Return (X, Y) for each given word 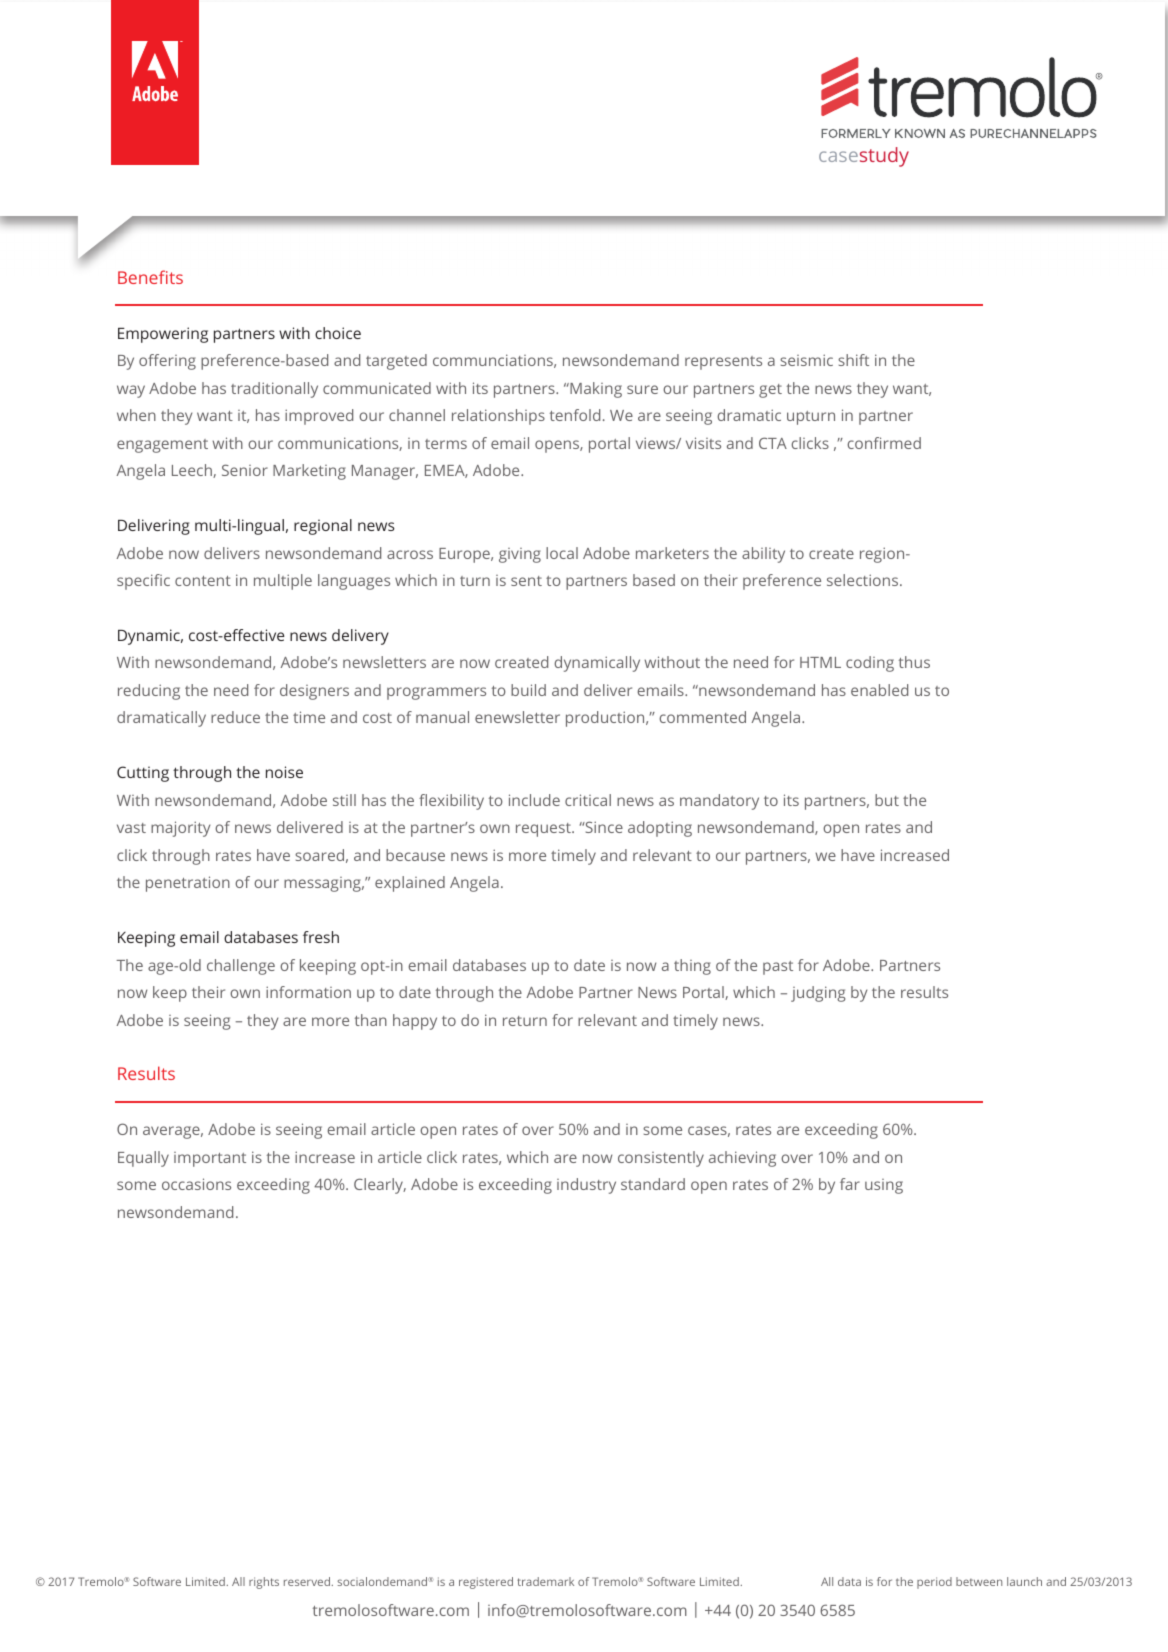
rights (264, 1583)
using (884, 1186)
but (887, 800)
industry (586, 1186)
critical (588, 800)
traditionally (274, 390)
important (210, 1159)
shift (853, 360)
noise (284, 772)
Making (595, 390)
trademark (545, 1581)
